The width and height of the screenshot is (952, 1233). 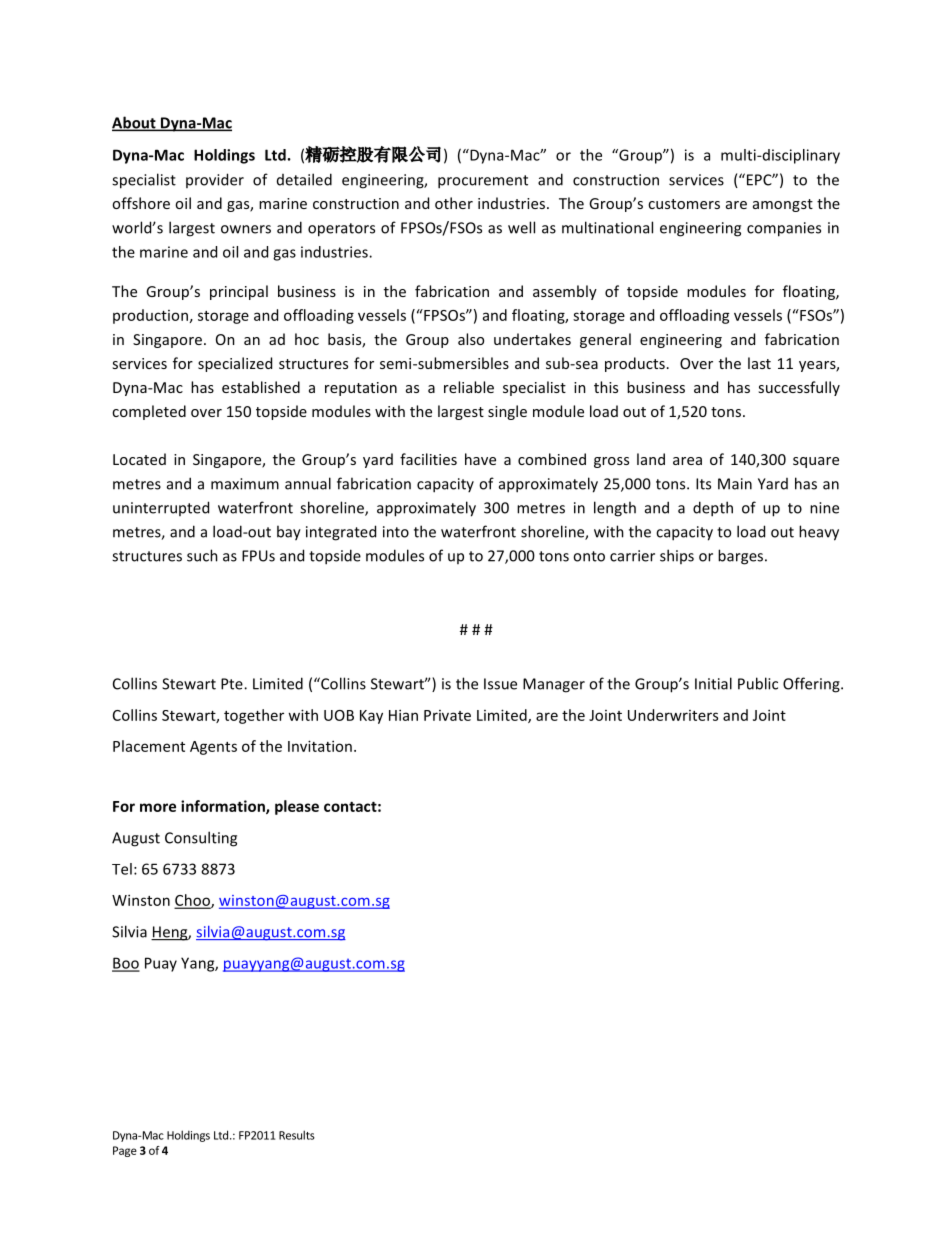 What do you see at coordinates (202, 555) in the screenshot?
I see `such` at bounding box center [202, 555].
